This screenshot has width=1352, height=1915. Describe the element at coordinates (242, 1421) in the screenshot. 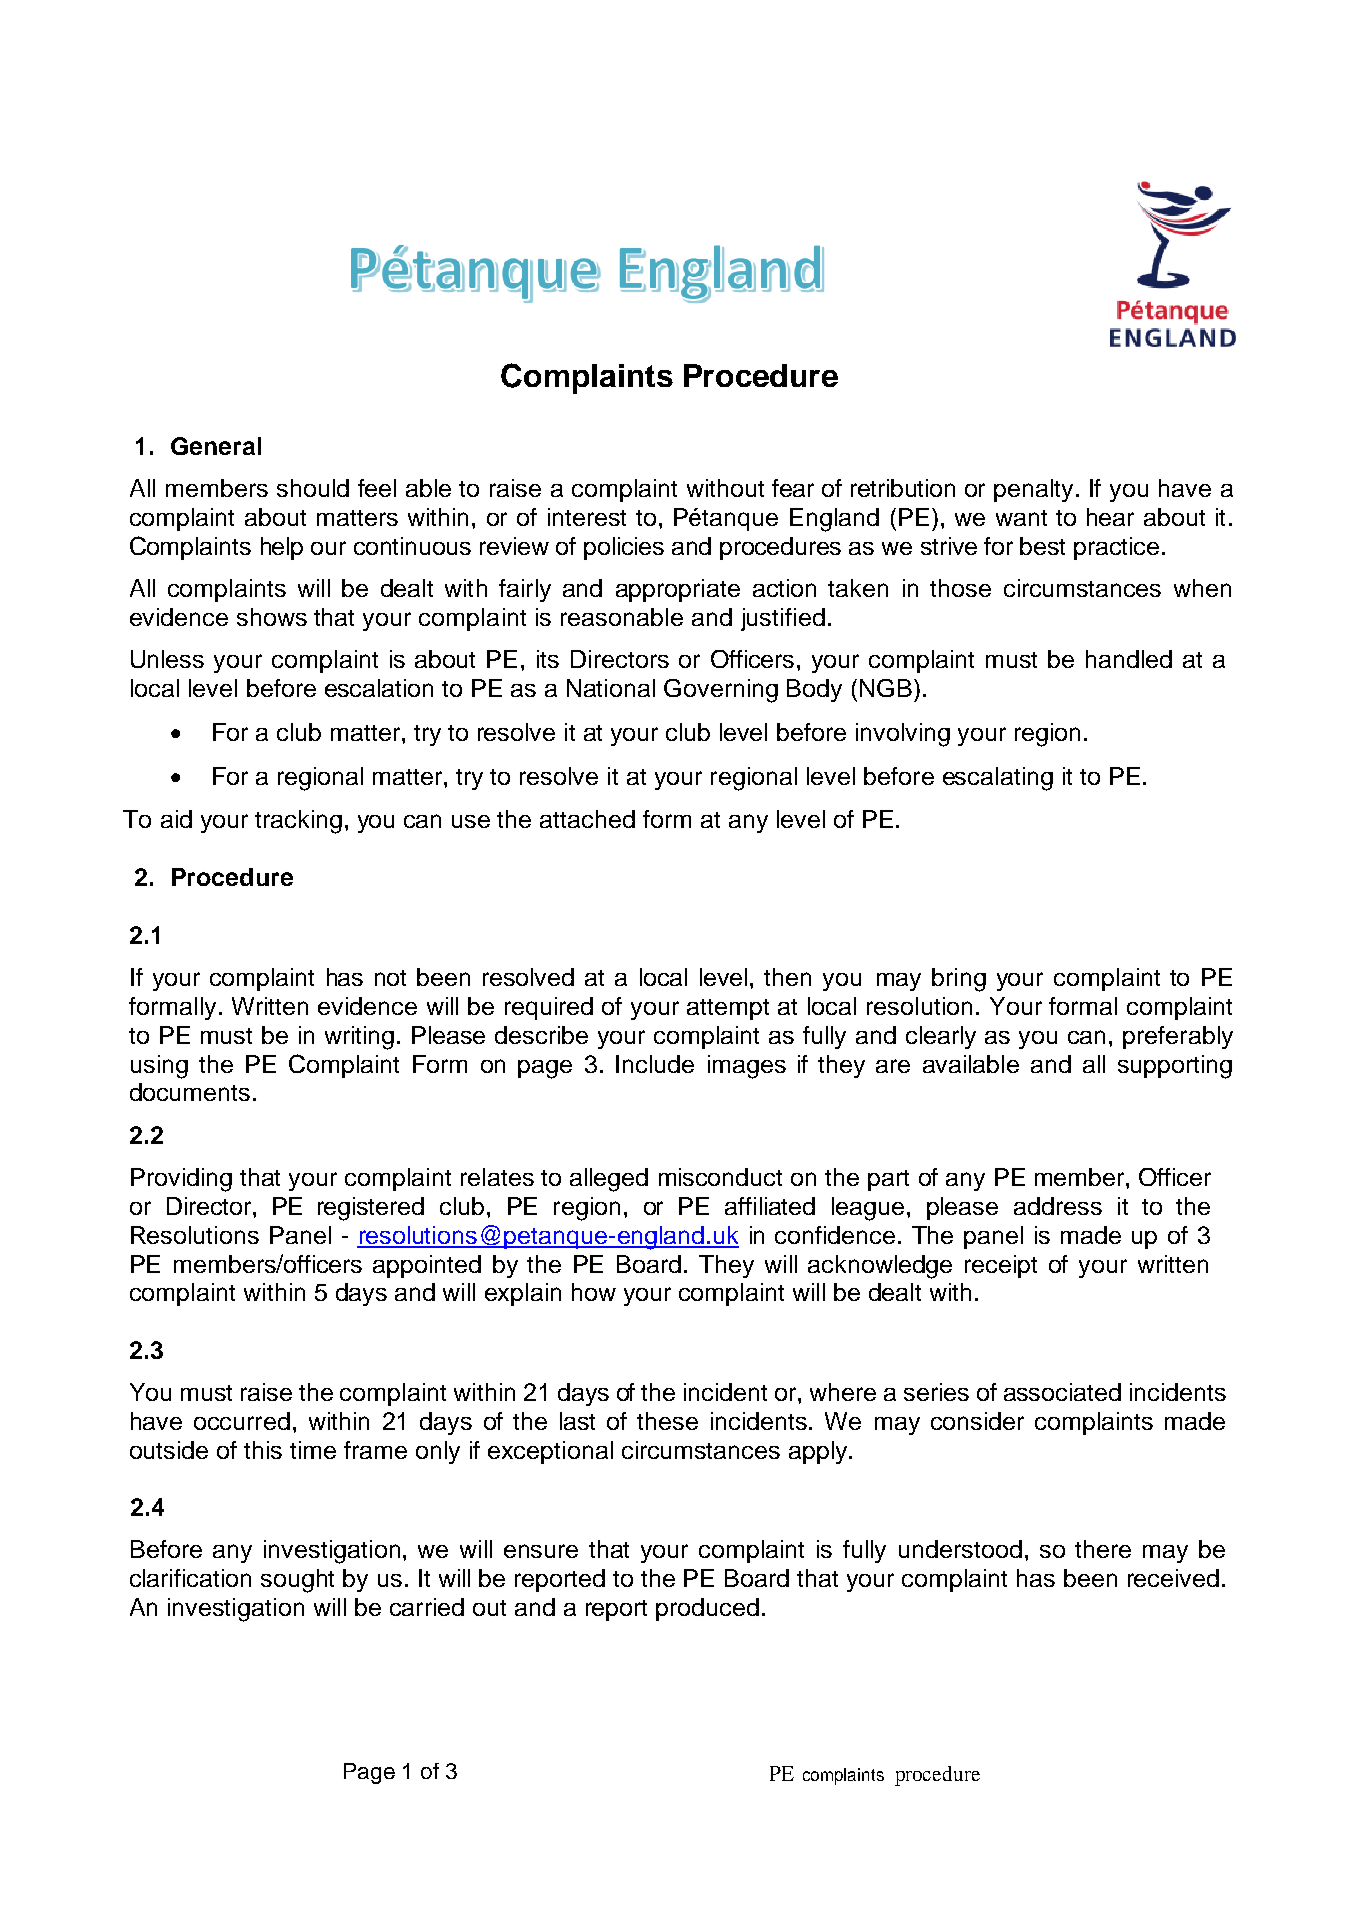

I see `occurred` at that location.
